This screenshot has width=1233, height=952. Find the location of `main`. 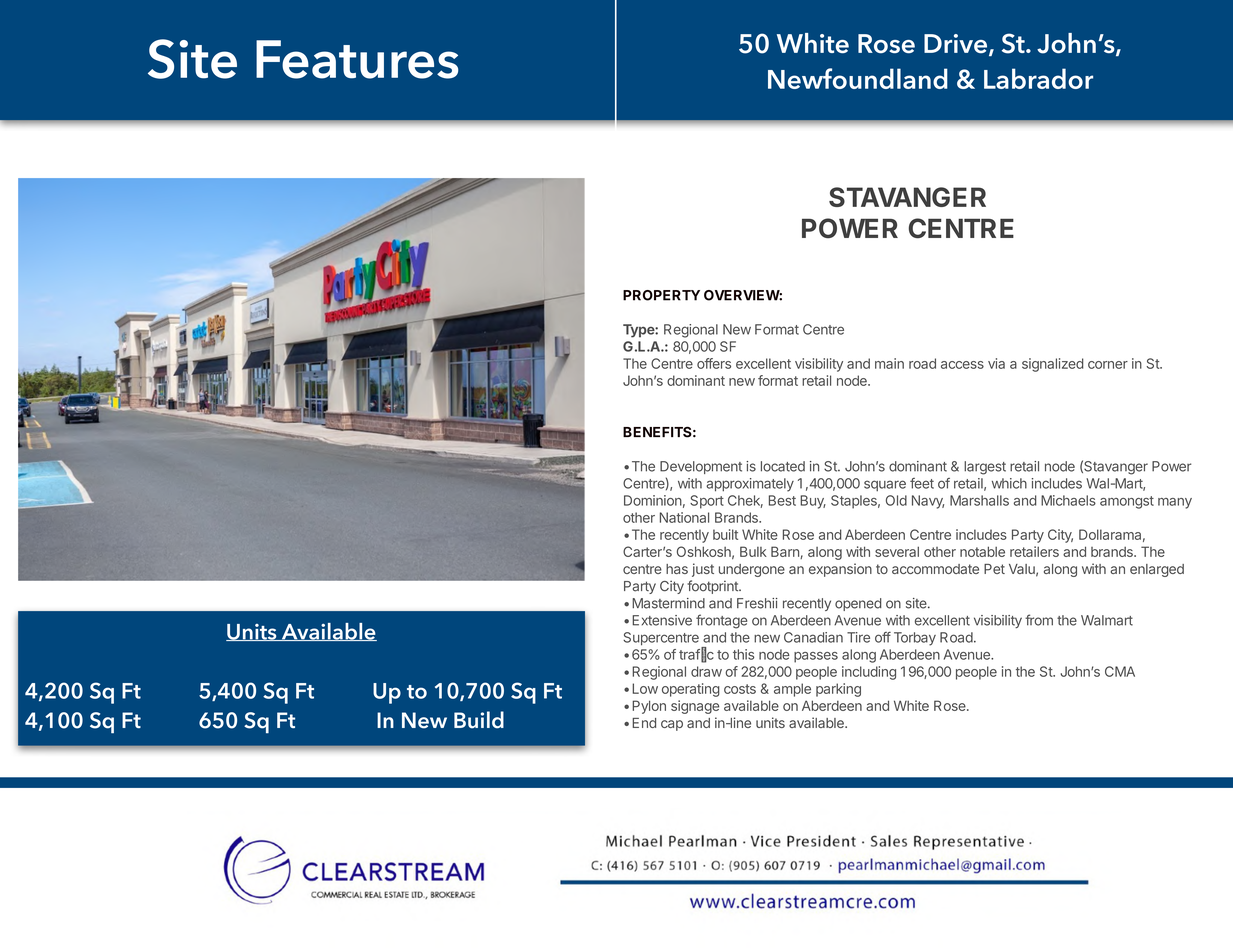

main is located at coordinates (889, 363).
